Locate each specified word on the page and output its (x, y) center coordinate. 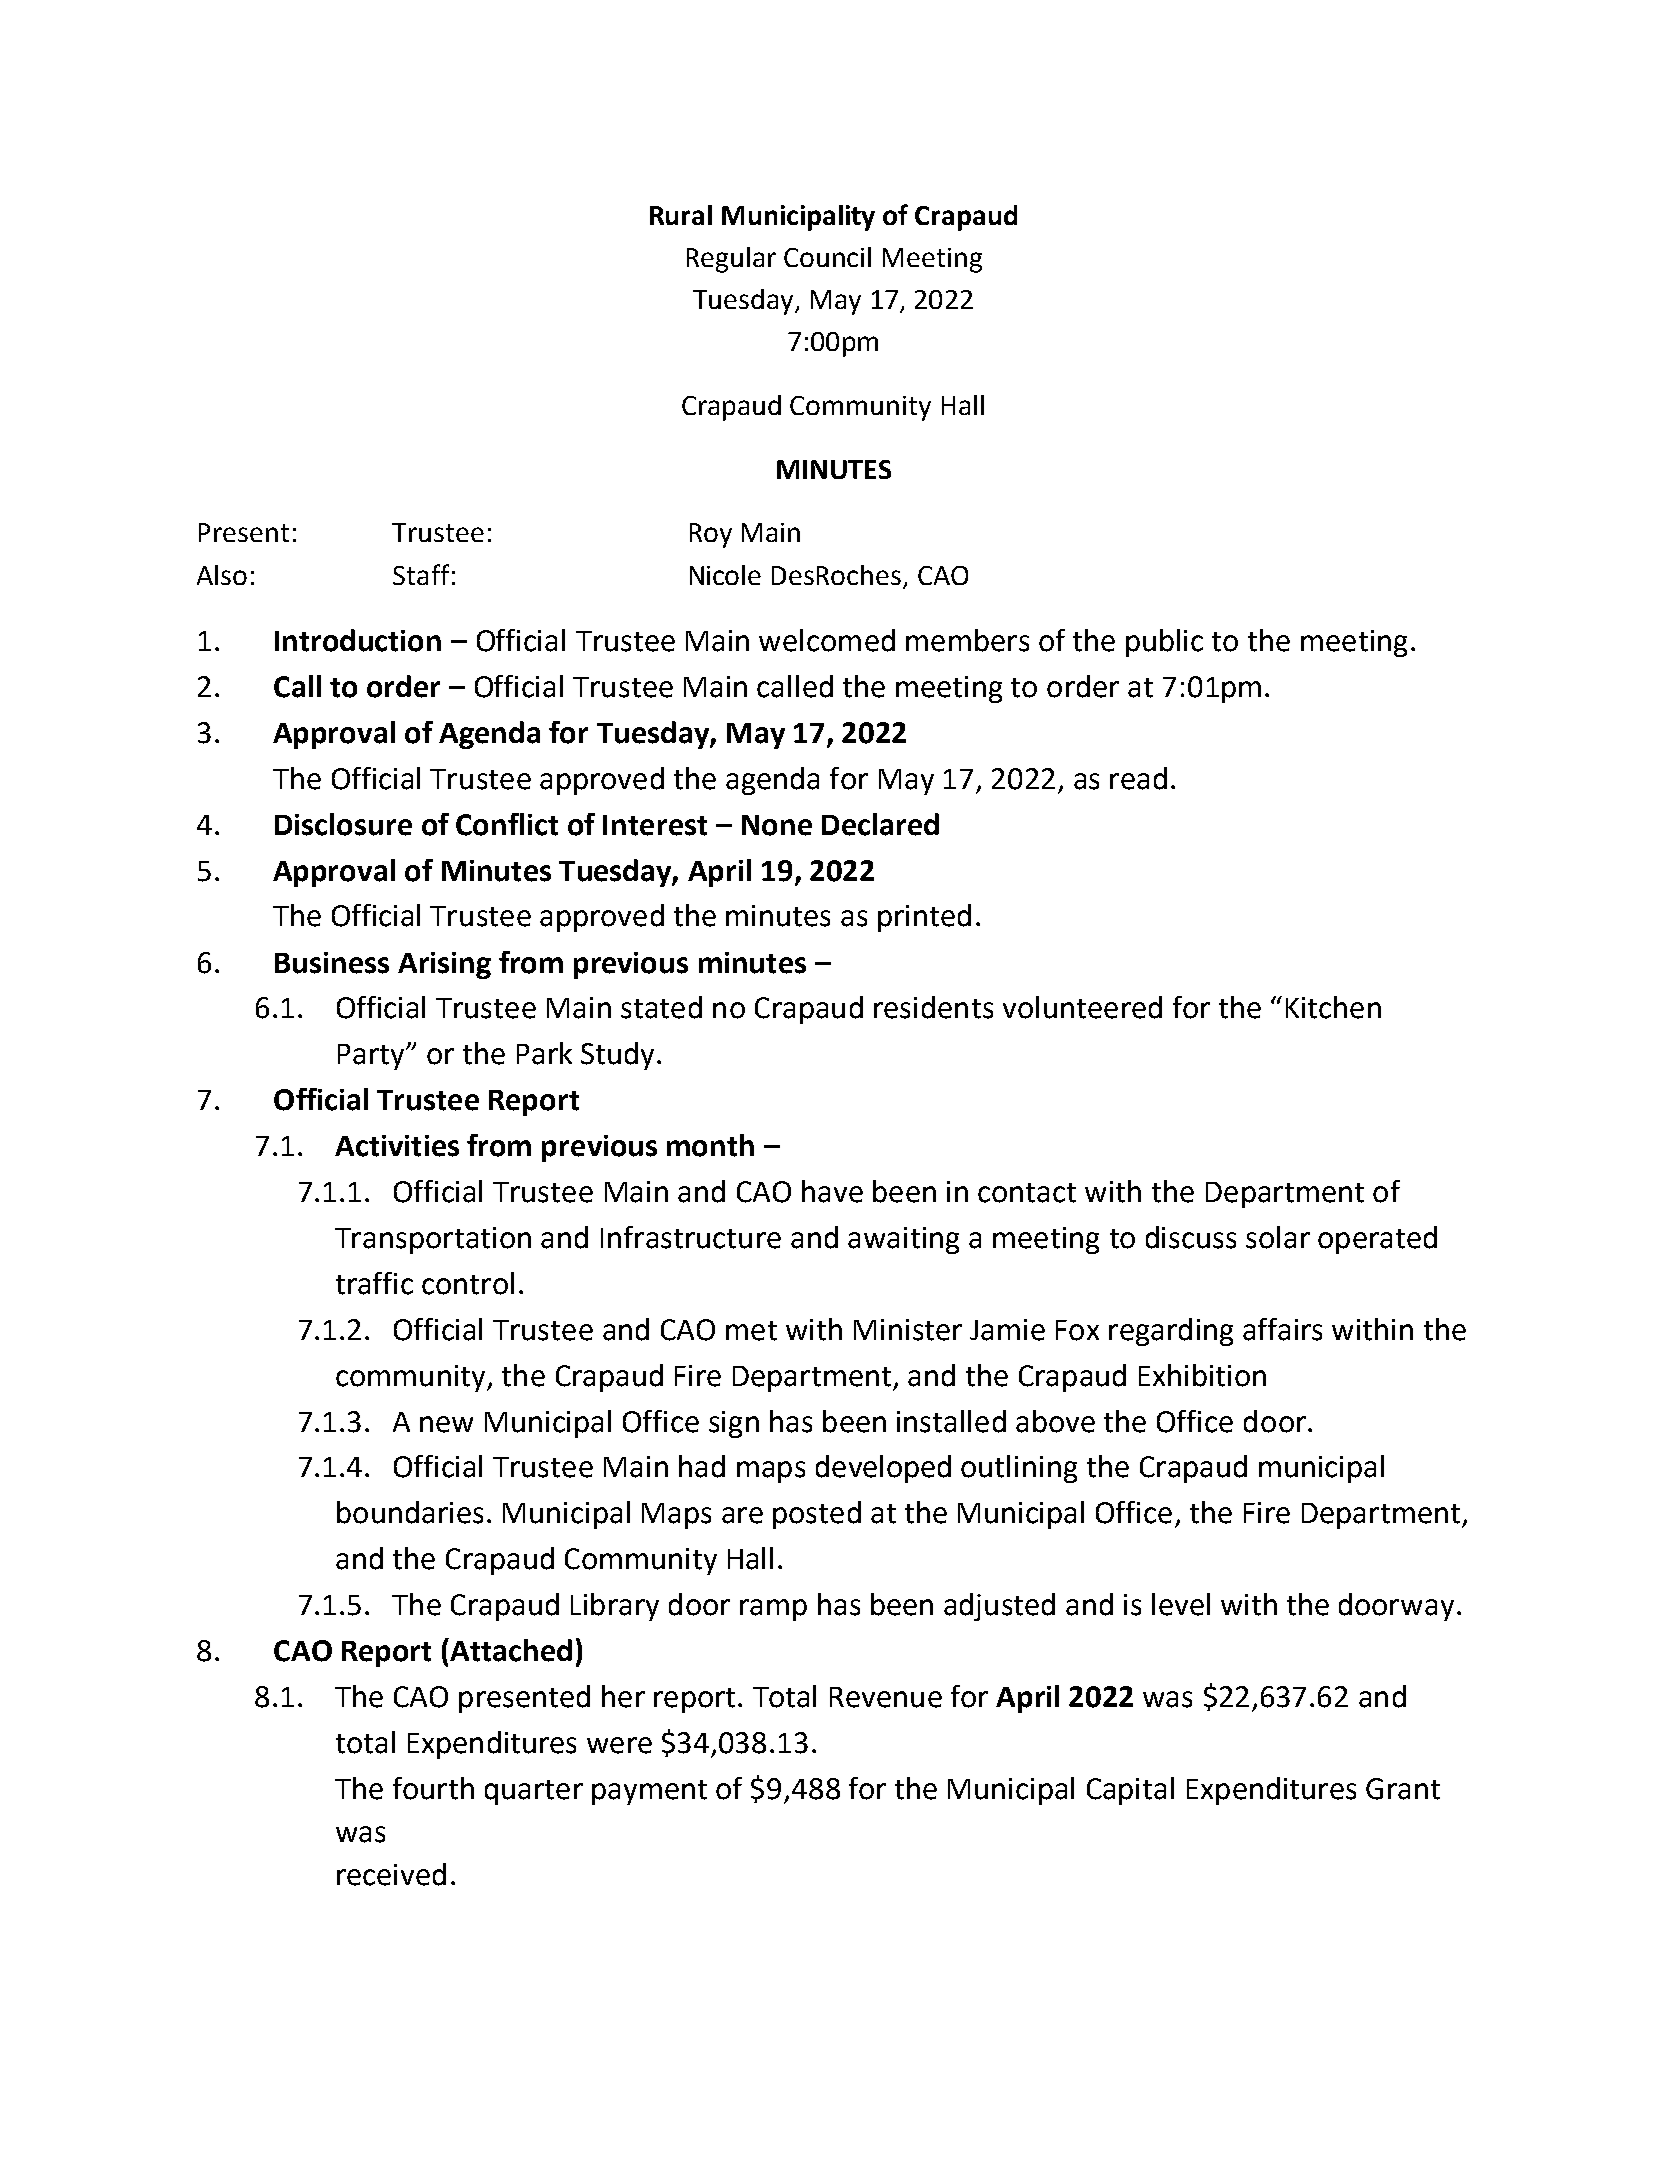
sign (734, 1424)
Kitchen (1333, 1007)
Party (372, 1057)
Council (827, 257)
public (1164, 643)
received (391, 1874)
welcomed (827, 640)
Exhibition (1202, 1375)
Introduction (358, 640)
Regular (731, 260)
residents (933, 1007)
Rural (681, 215)
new (446, 1424)
